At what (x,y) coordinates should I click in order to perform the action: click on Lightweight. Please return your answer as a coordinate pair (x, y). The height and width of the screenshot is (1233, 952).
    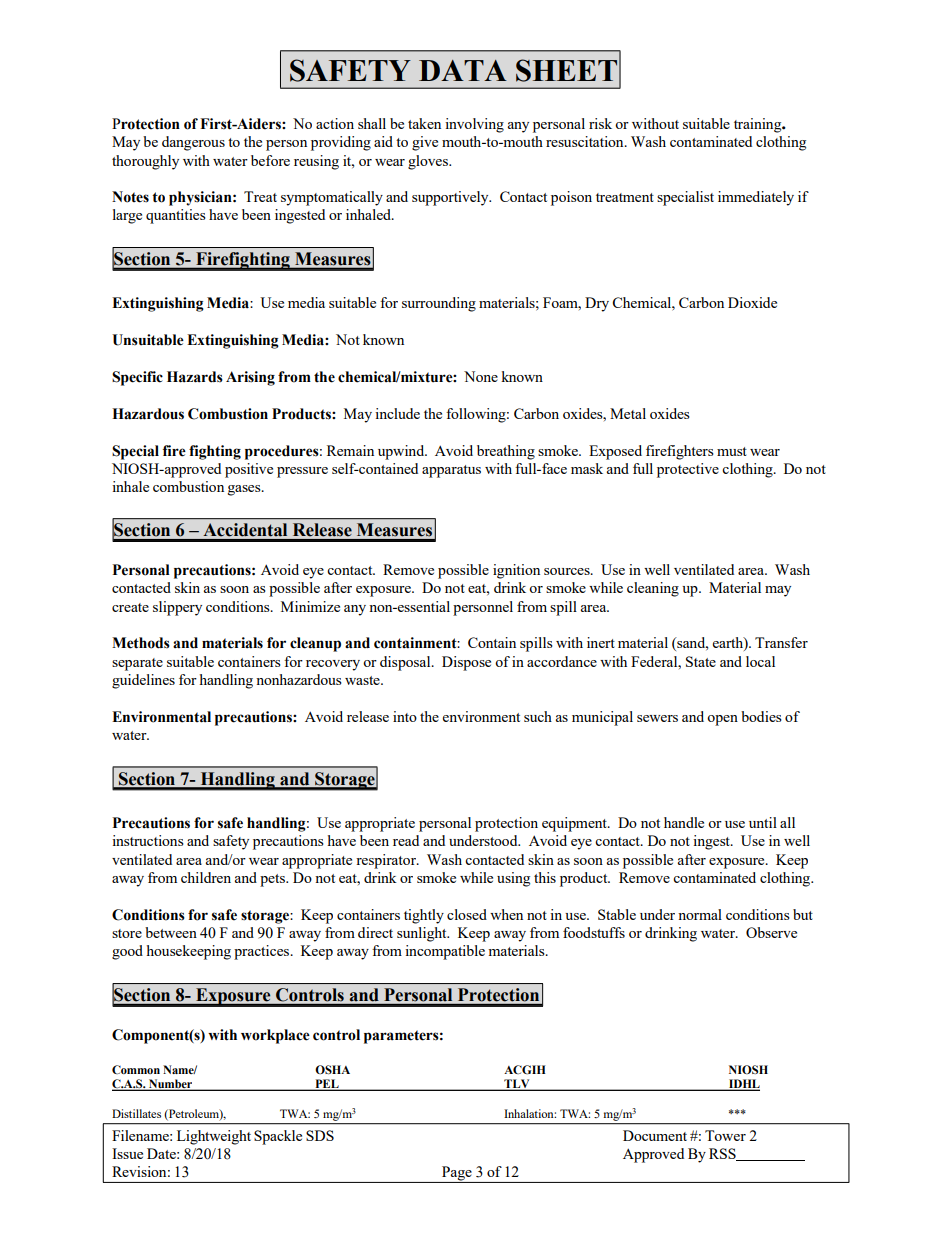
    Looking at the image, I should click on (214, 1137).
